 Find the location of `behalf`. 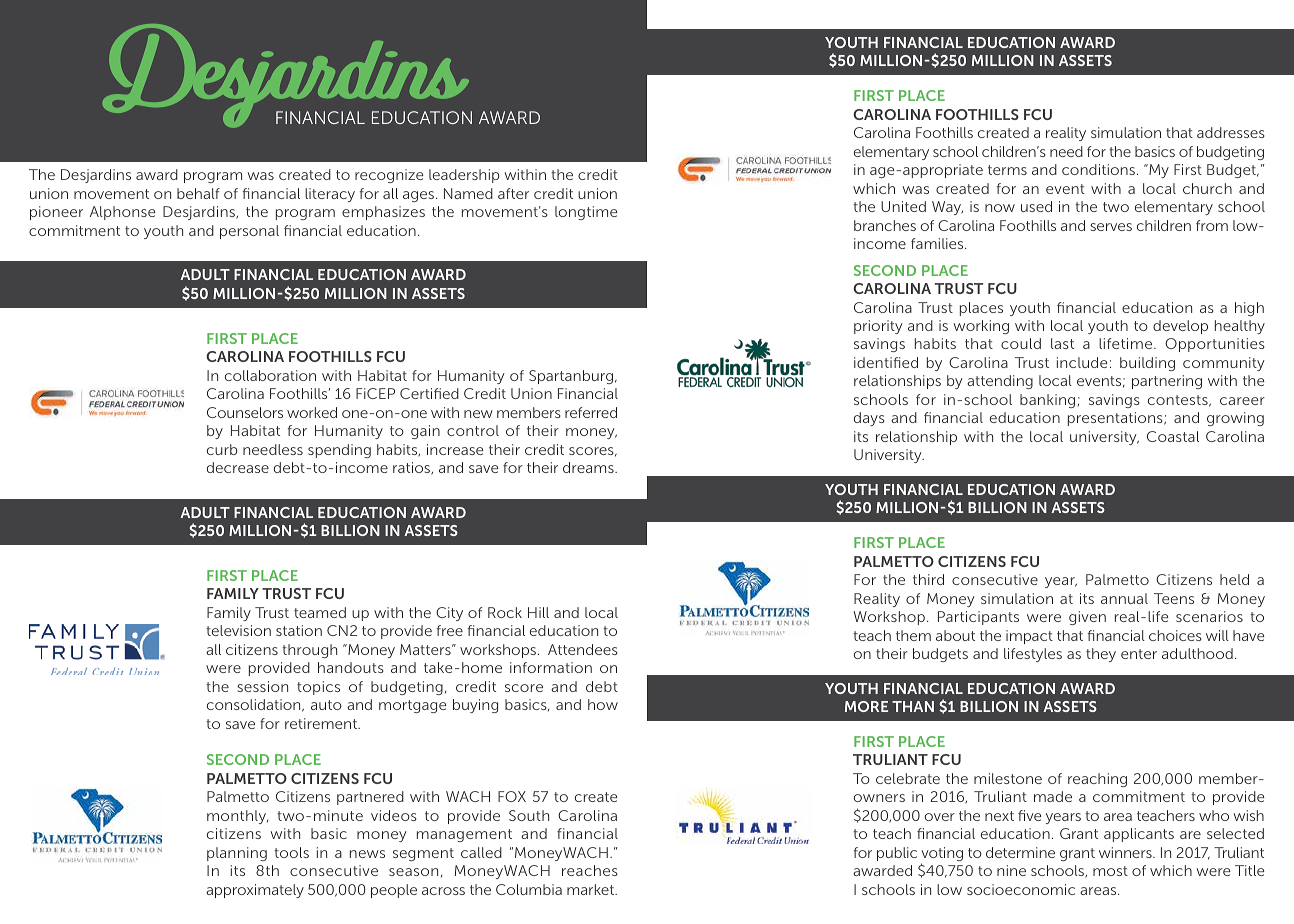

behalf is located at coordinates (198, 193).
